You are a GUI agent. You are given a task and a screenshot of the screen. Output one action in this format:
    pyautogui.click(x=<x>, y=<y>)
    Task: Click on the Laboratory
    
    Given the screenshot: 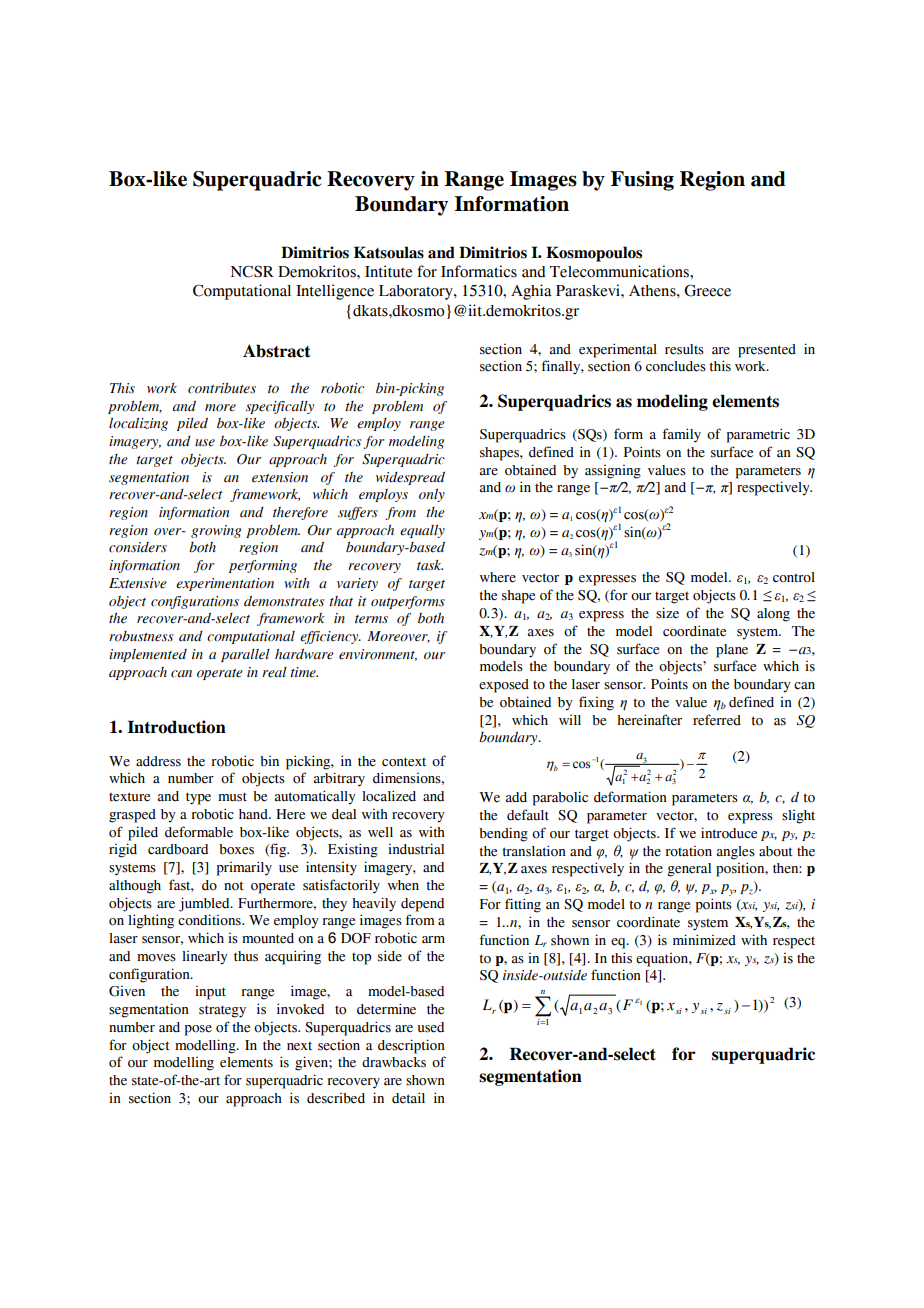 What is the action you would take?
    pyautogui.click(x=417, y=292)
